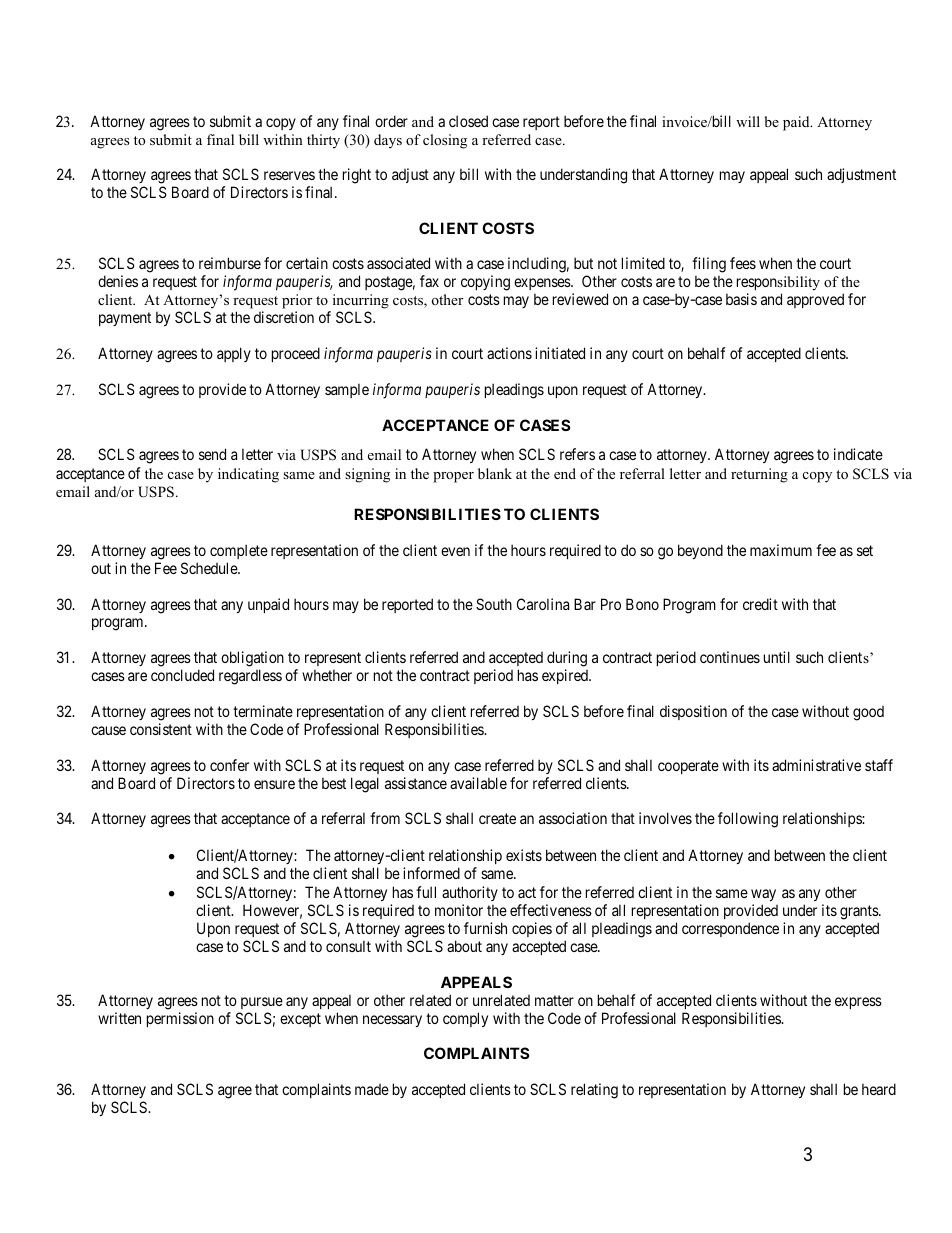 Image resolution: width=952 pixels, height=1233 pixels. What do you see at coordinates (229, 765) in the screenshot?
I see `confer` at bounding box center [229, 765].
